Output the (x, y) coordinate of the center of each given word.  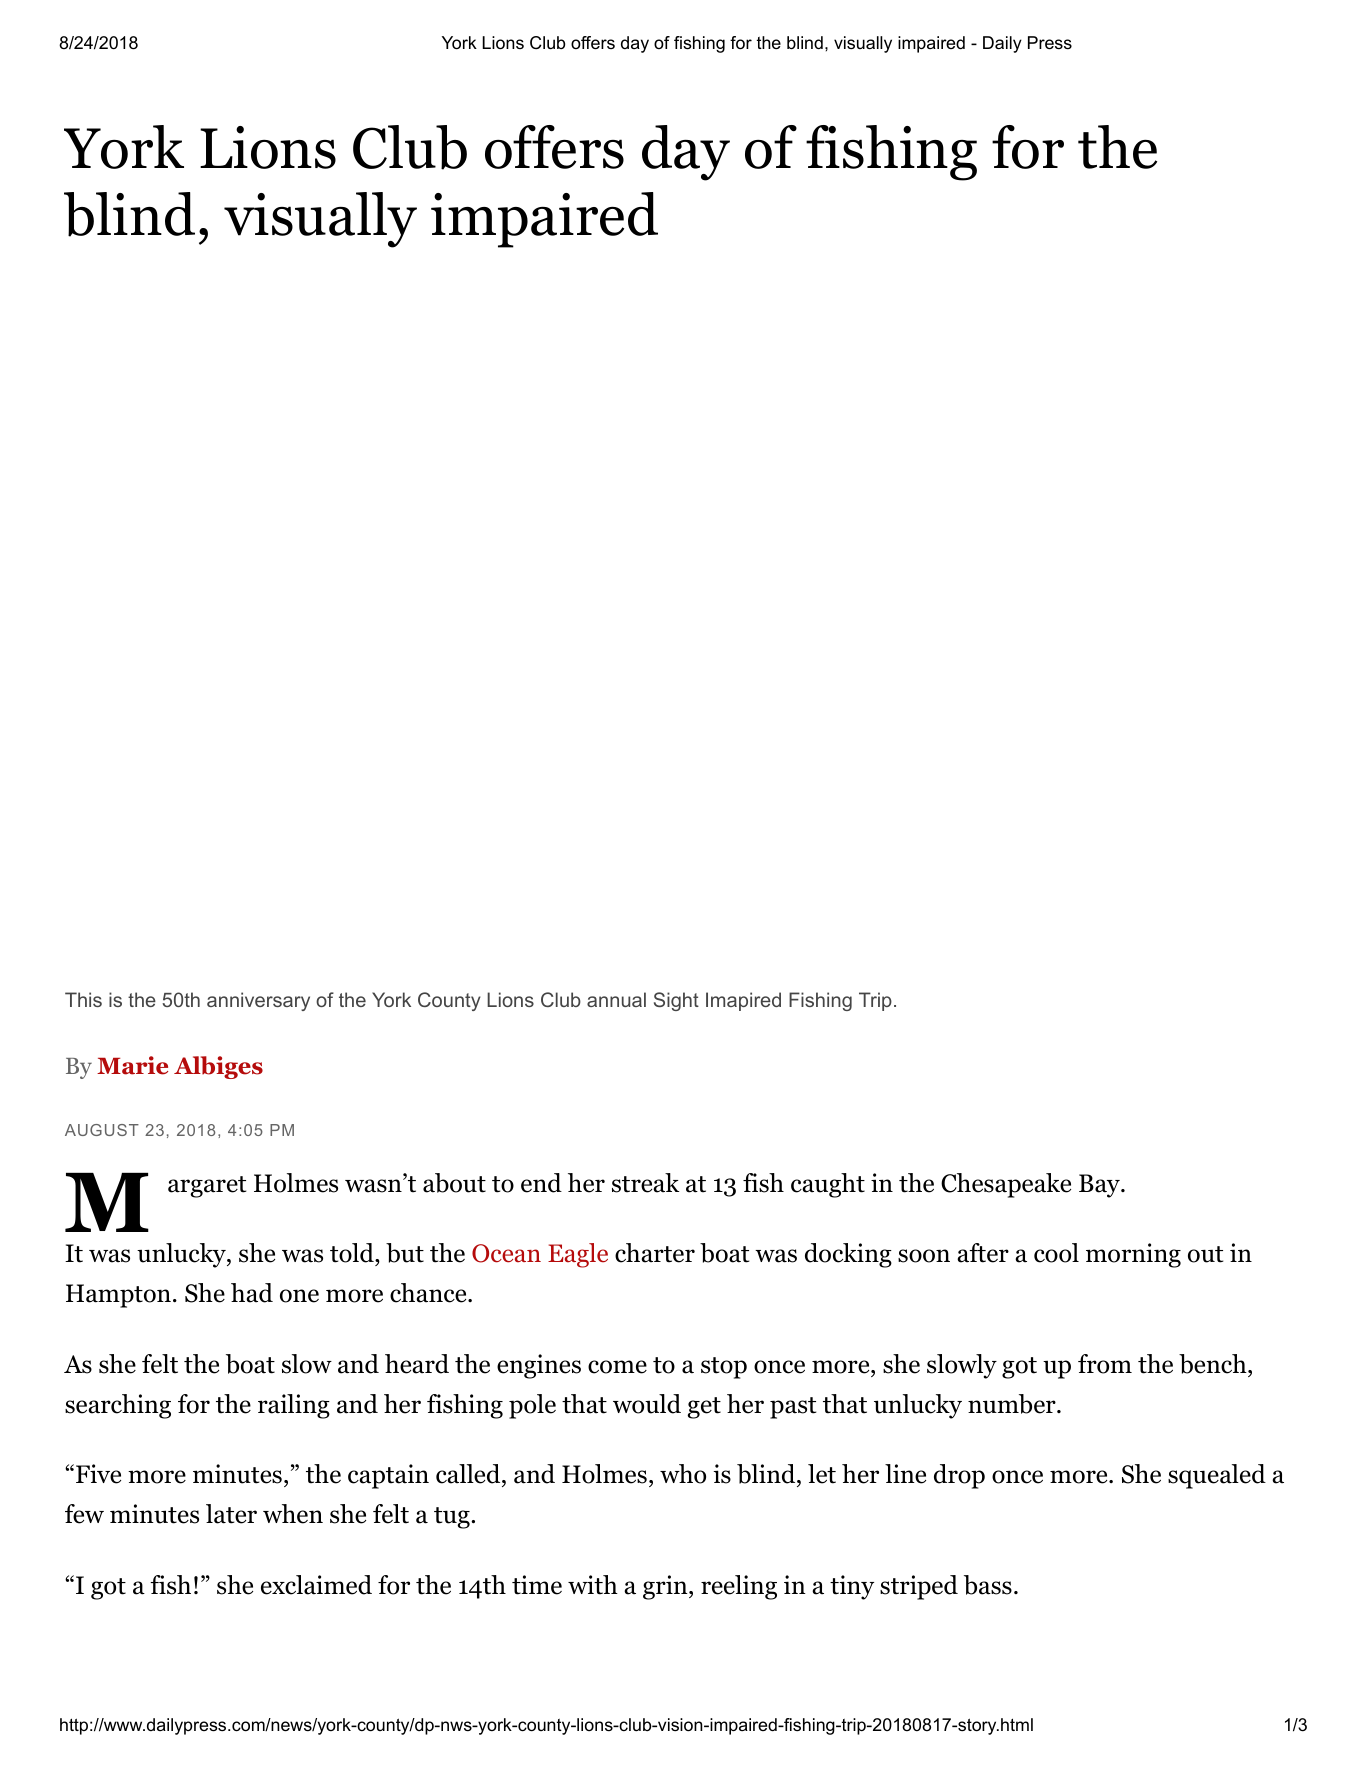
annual (616, 999)
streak (645, 1183)
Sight (676, 1001)
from (1105, 1364)
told (353, 1253)
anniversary (258, 1001)
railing (294, 1406)
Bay (1100, 1186)
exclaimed (316, 1585)
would (647, 1404)
